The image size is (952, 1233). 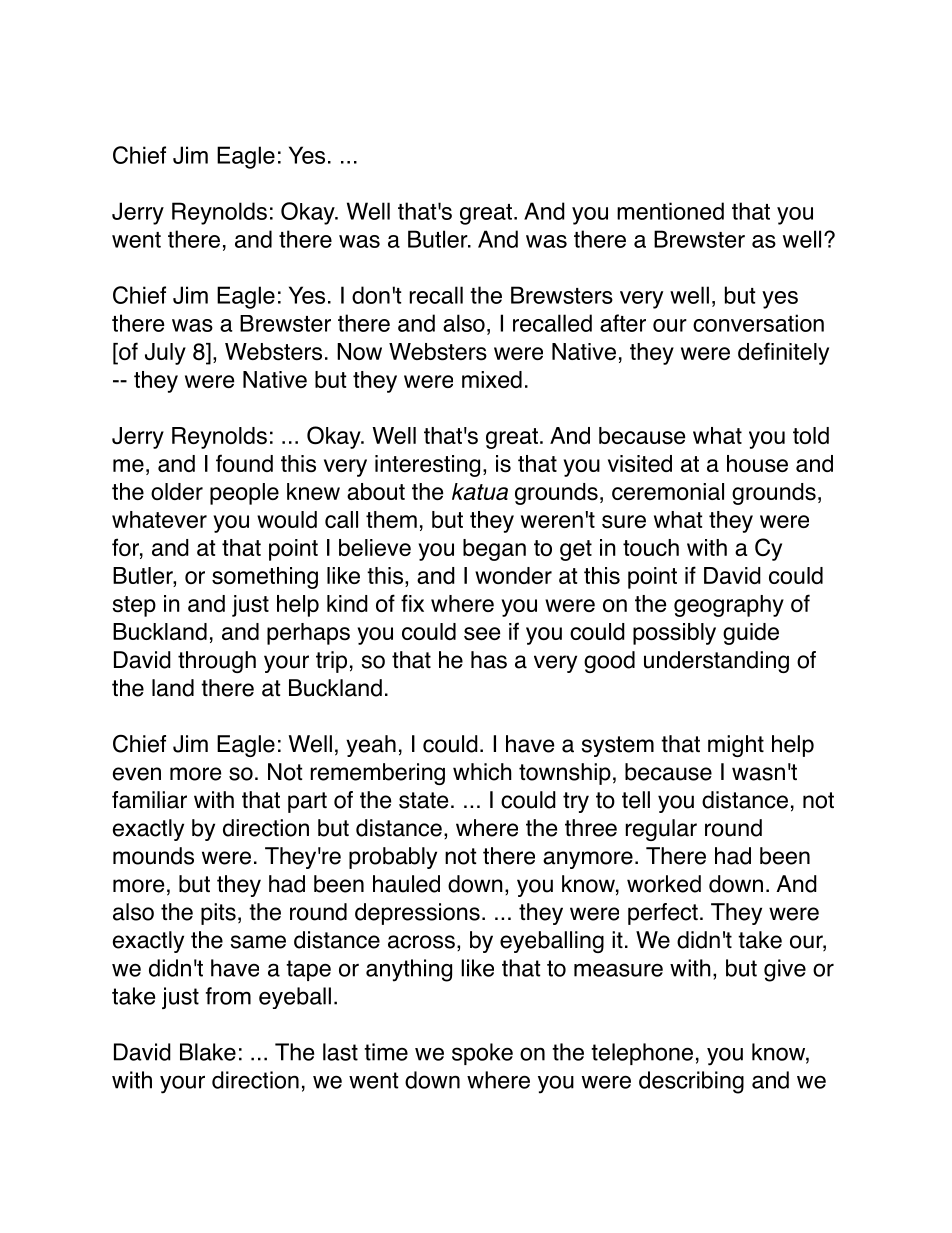 What do you see at coordinates (623, 323) in the screenshot?
I see `after` at bounding box center [623, 323].
